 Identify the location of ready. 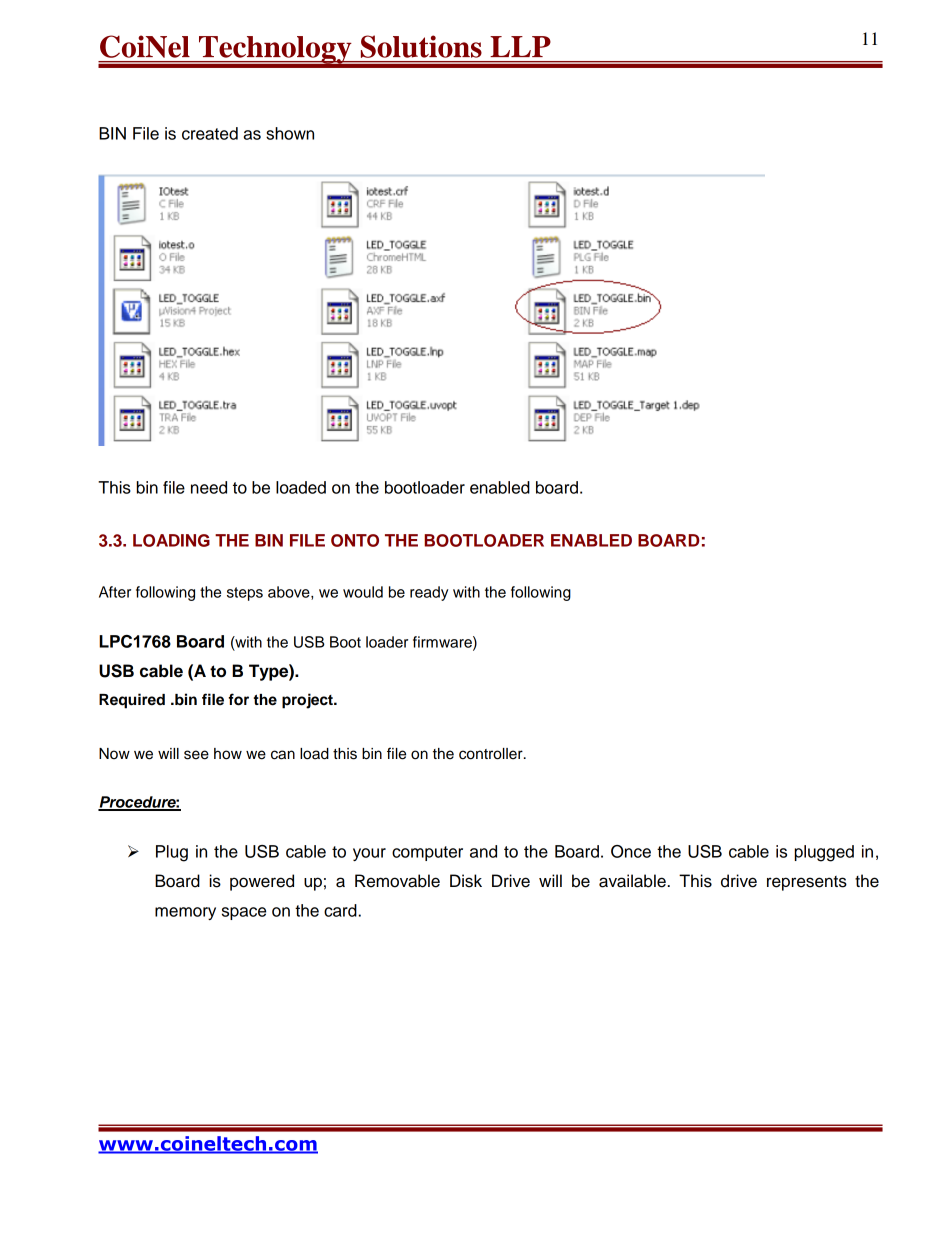
(429, 593).
